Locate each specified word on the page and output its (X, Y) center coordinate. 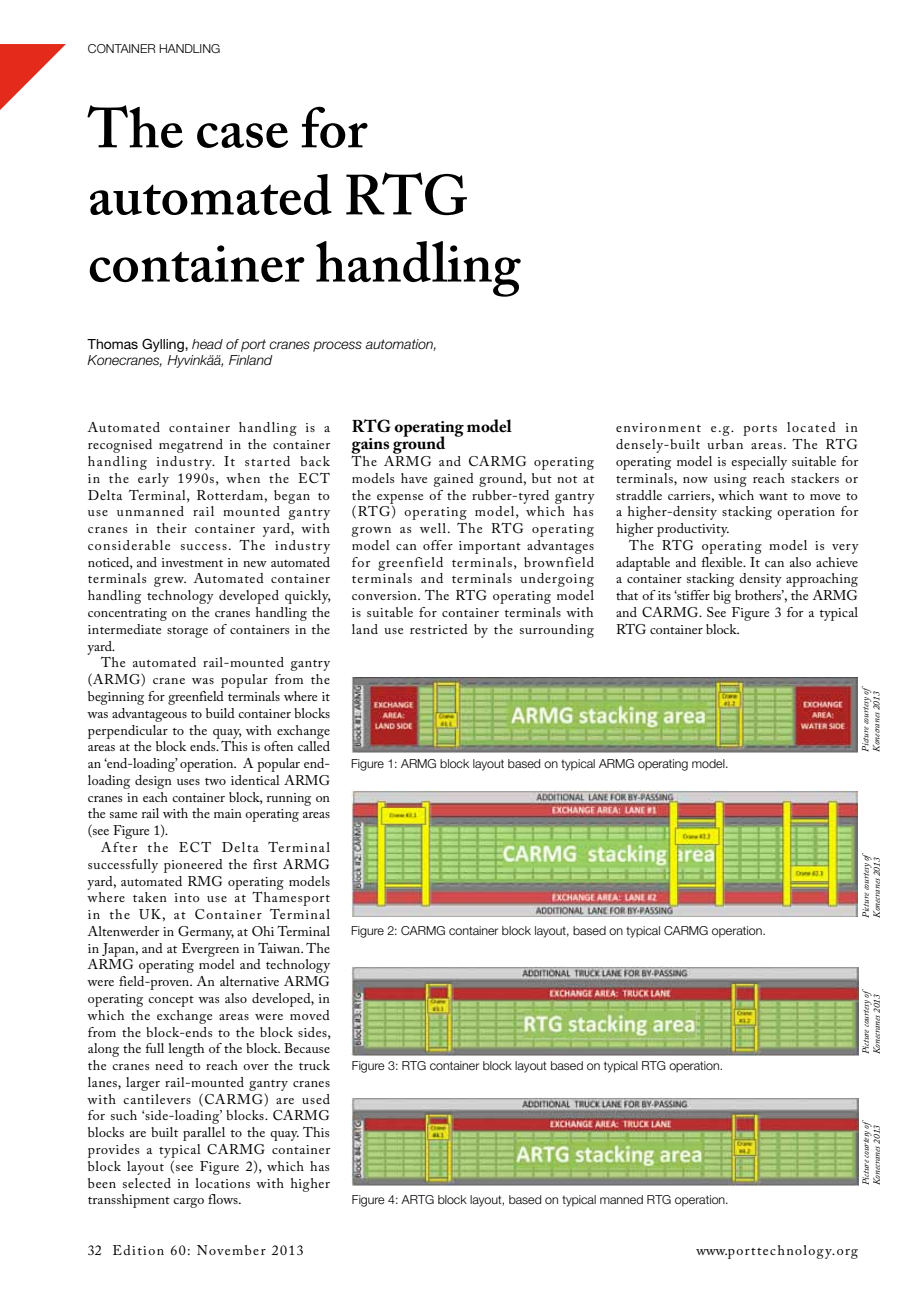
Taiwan (280, 948)
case (242, 135)
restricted (439, 629)
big (722, 597)
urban (725, 444)
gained (453, 480)
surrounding (557, 631)
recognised (120, 446)
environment (658, 427)
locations (222, 1183)
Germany (206, 933)
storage (187, 632)
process (337, 346)
